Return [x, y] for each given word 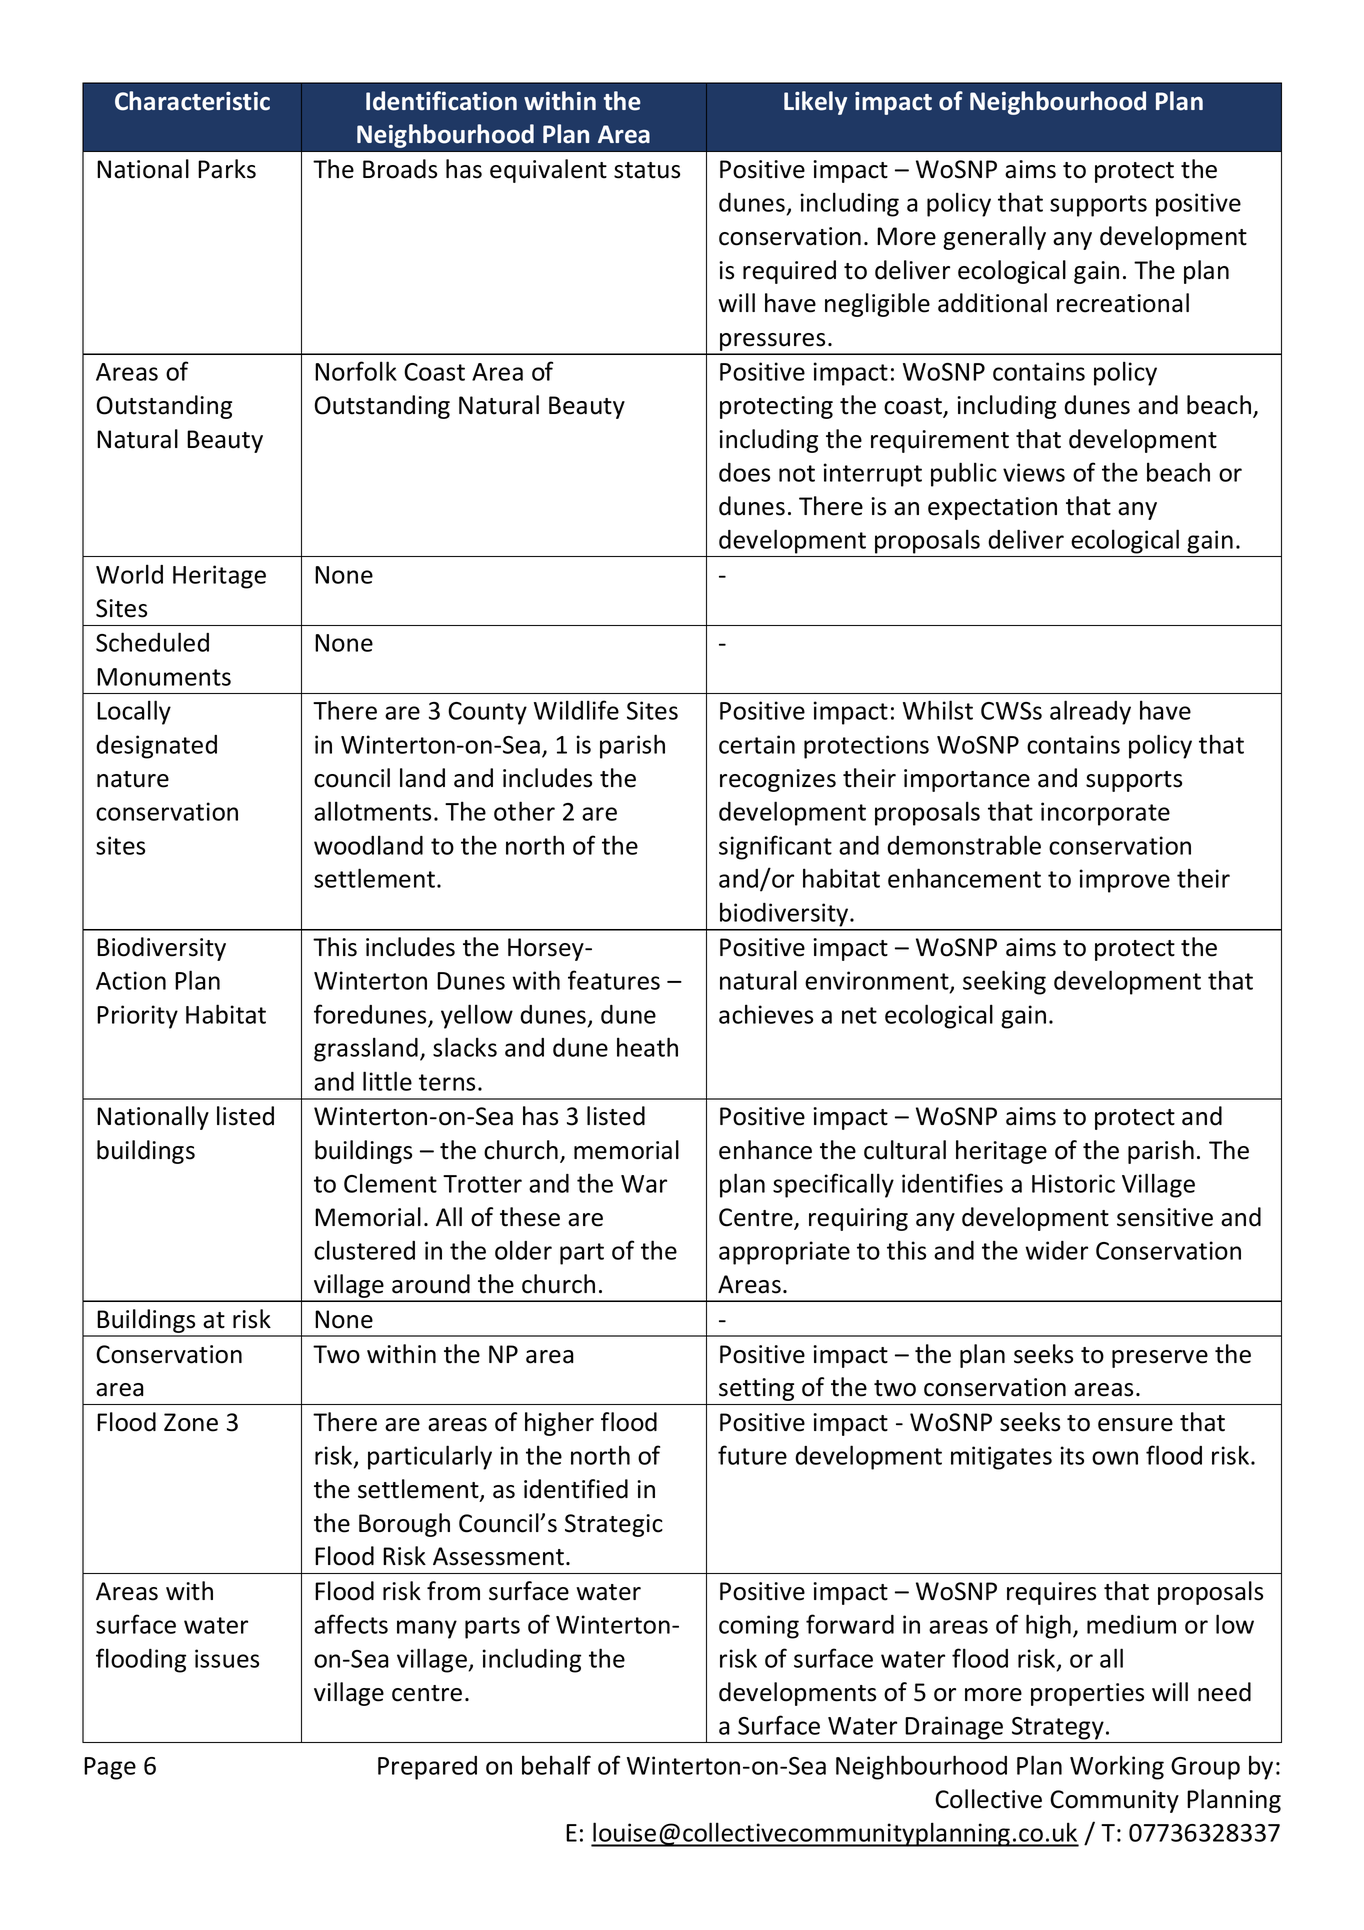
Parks [227, 169]
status [647, 170]
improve [1125, 881]
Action [131, 980]
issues [227, 1658]
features [614, 980]
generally [994, 238]
